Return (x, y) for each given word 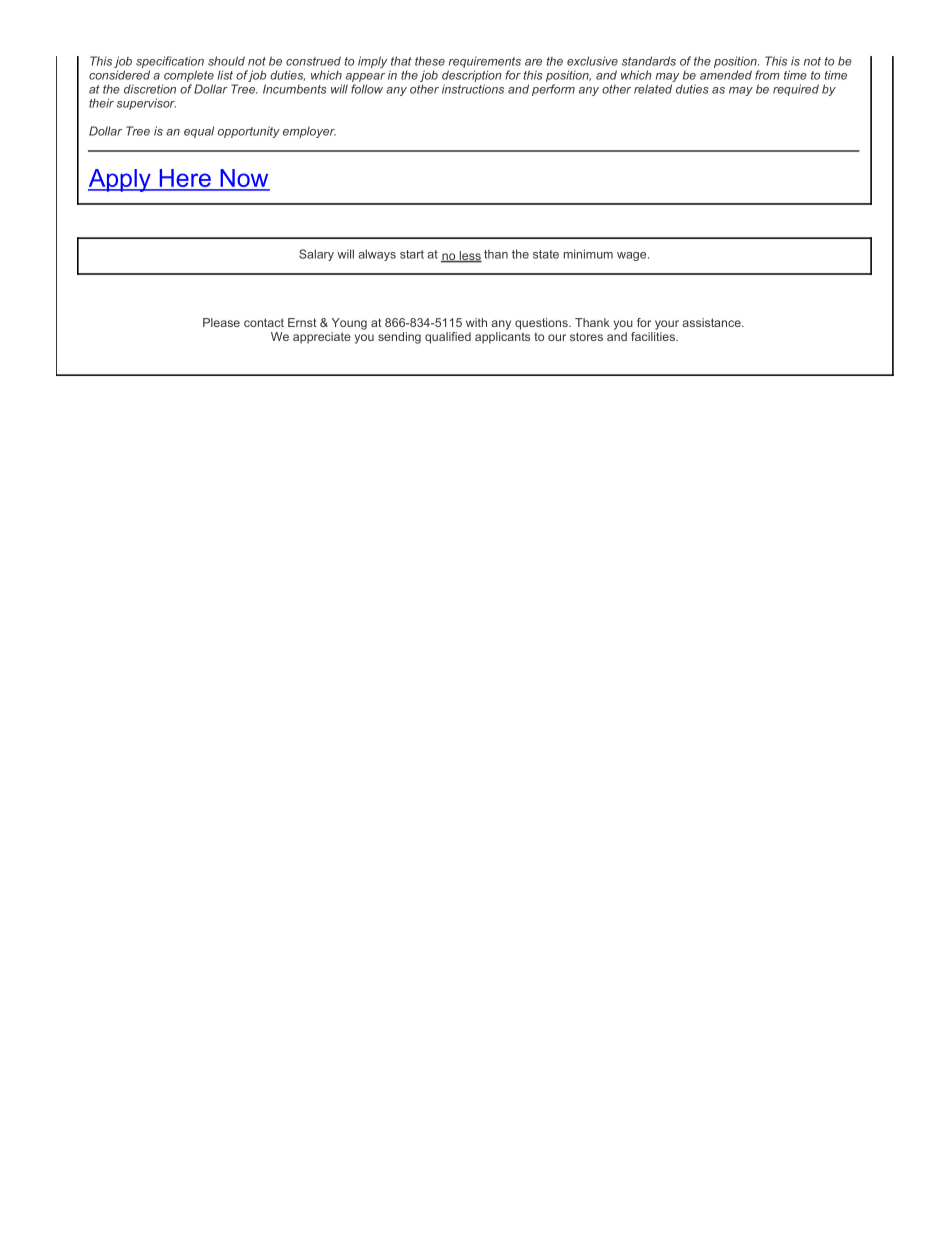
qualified (448, 338)
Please (221, 322)
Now (244, 179)
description (472, 76)
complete (189, 76)
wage (633, 256)
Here (185, 179)
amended (726, 75)
